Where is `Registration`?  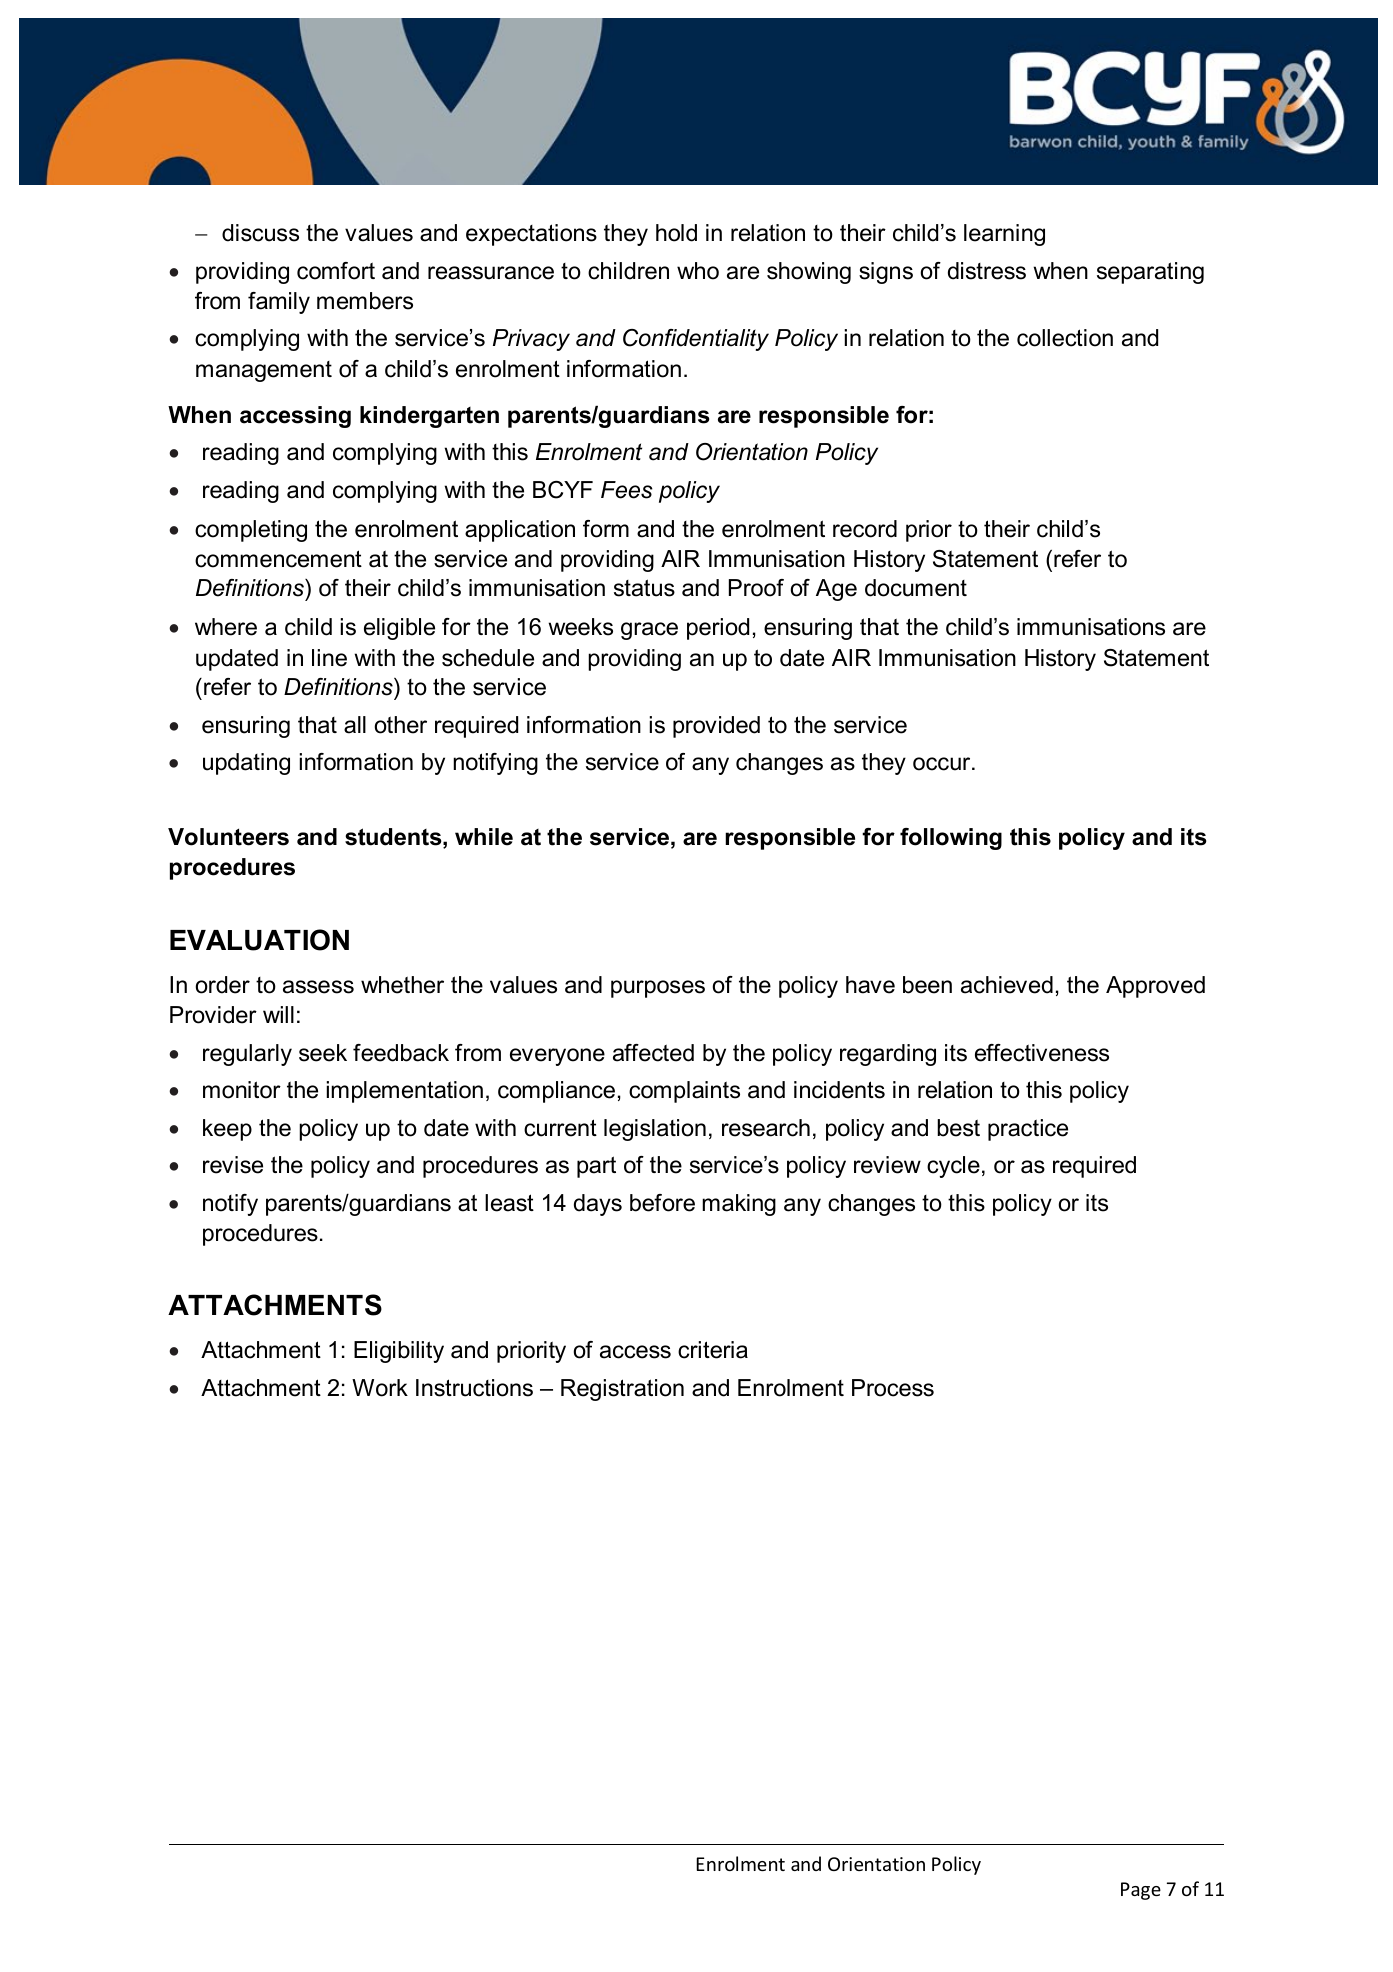 Registration is located at coordinates (622, 1390).
